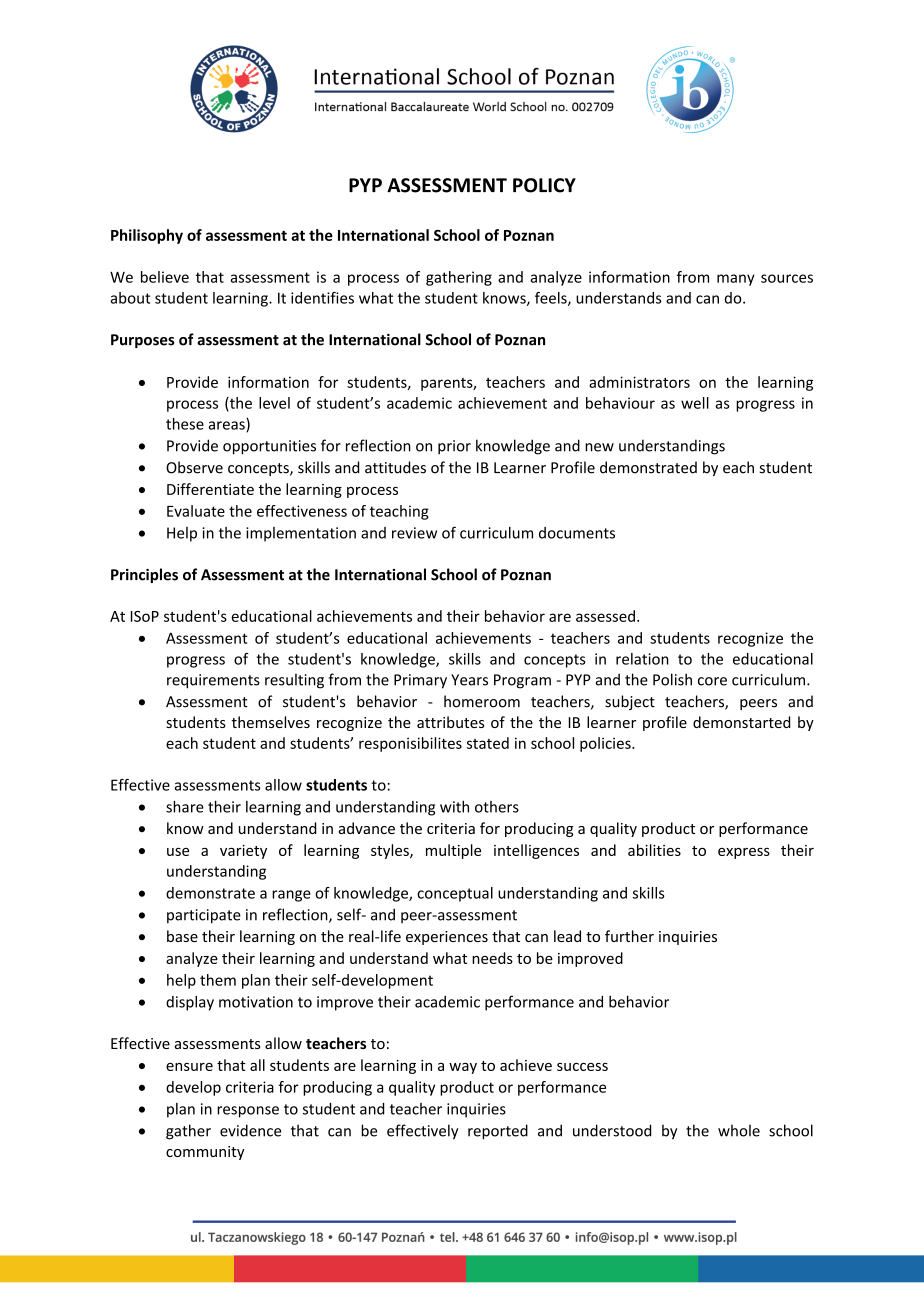  I want to click on many, so click(736, 280).
